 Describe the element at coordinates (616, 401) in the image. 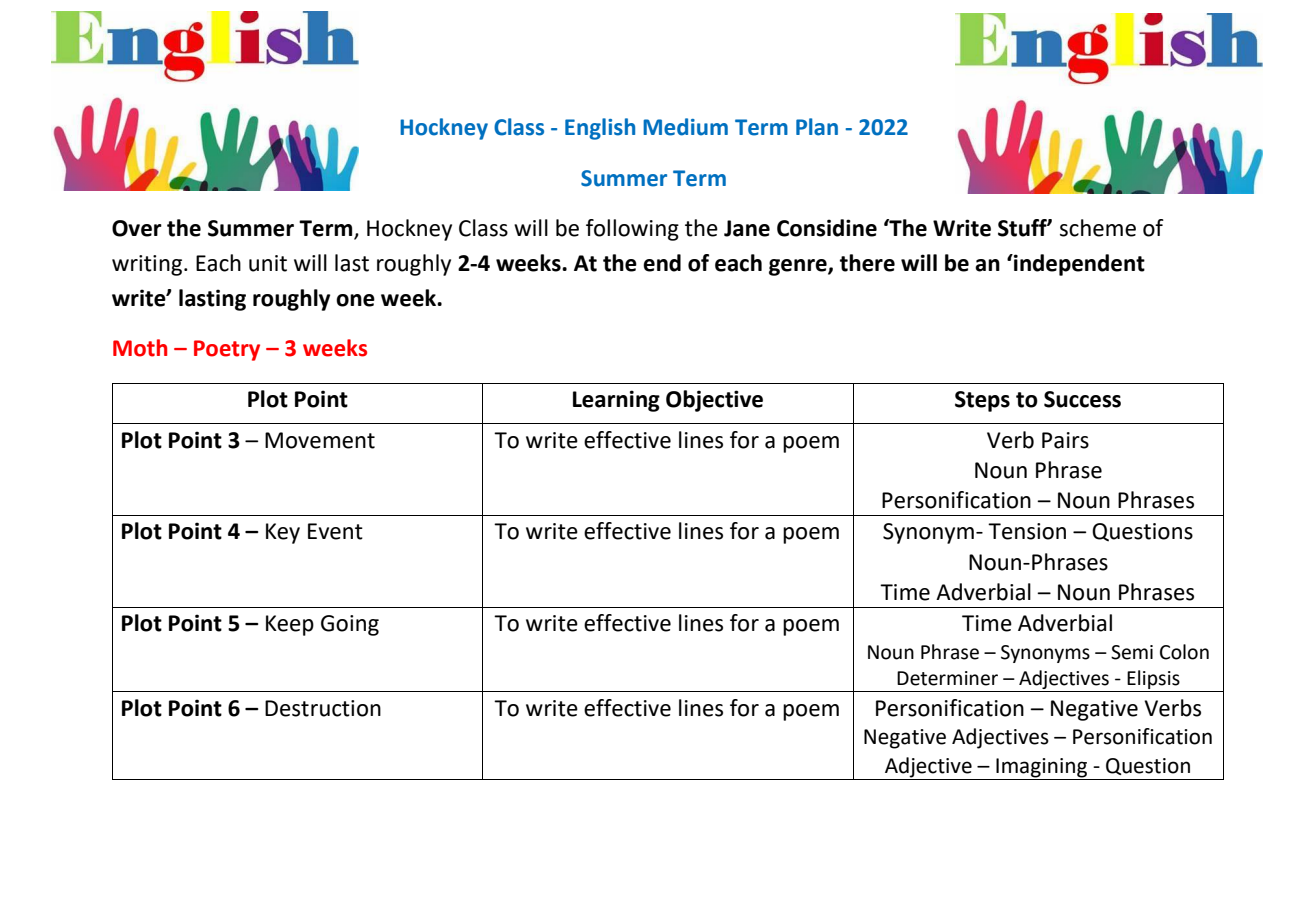

I see `Learning` at that location.
